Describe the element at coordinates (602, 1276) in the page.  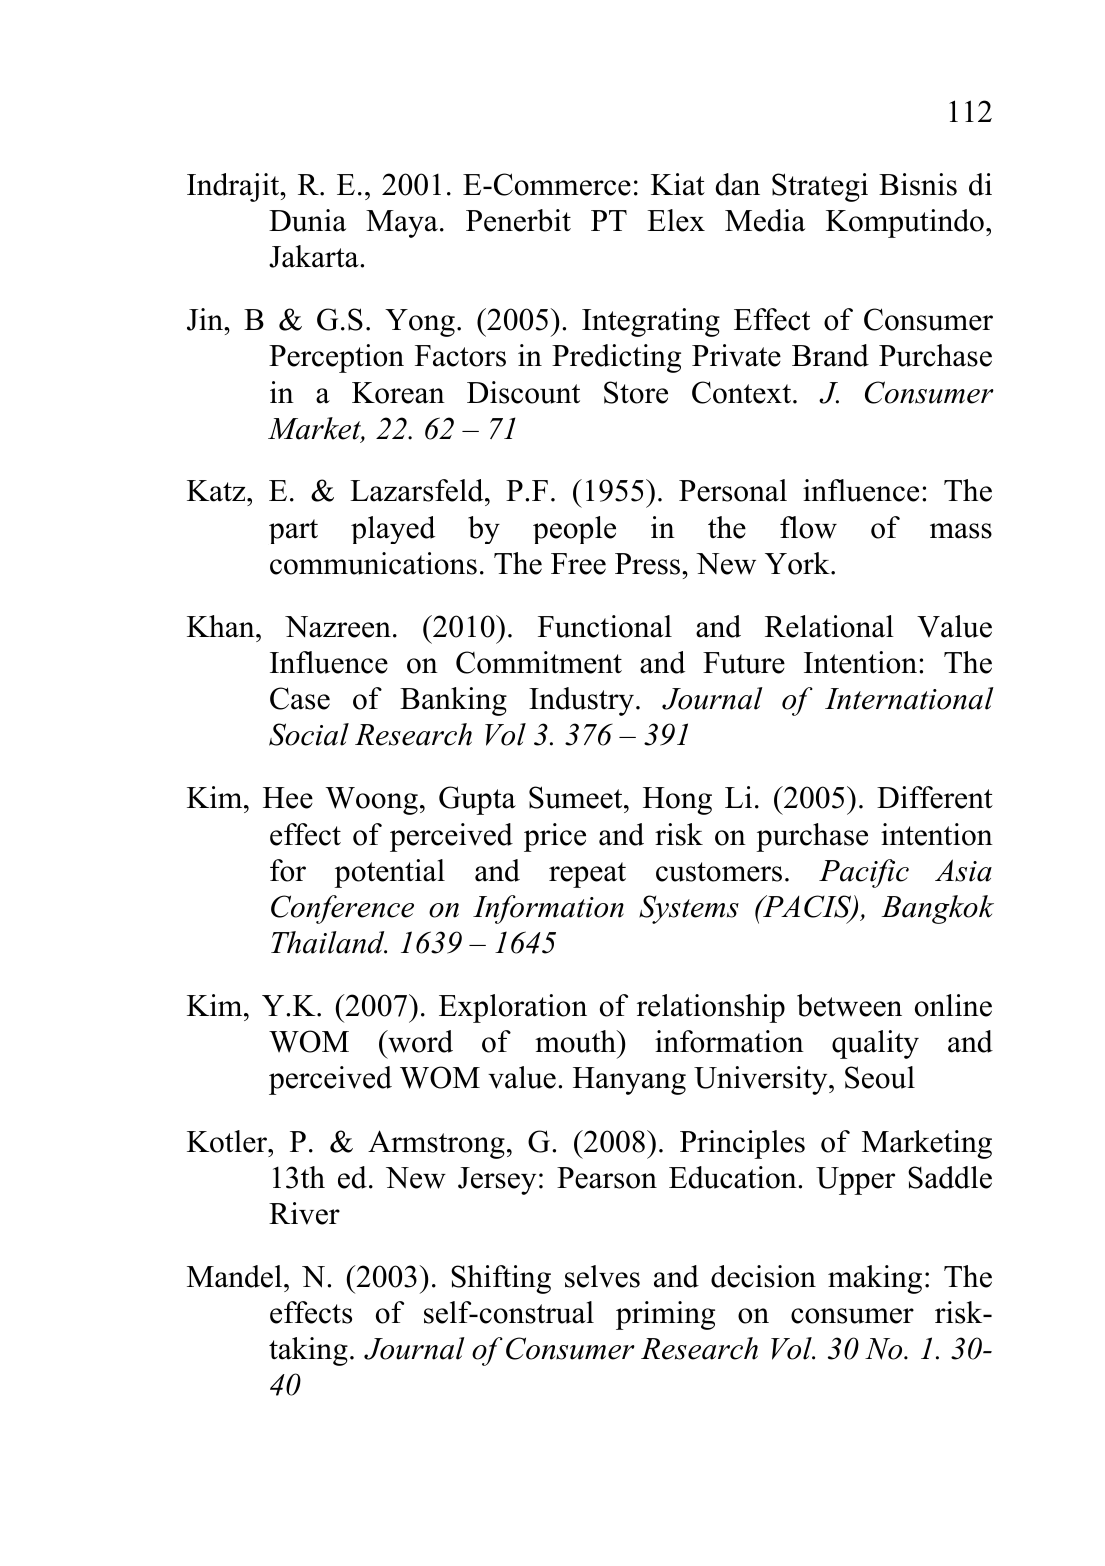
I see `selves` at that location.
